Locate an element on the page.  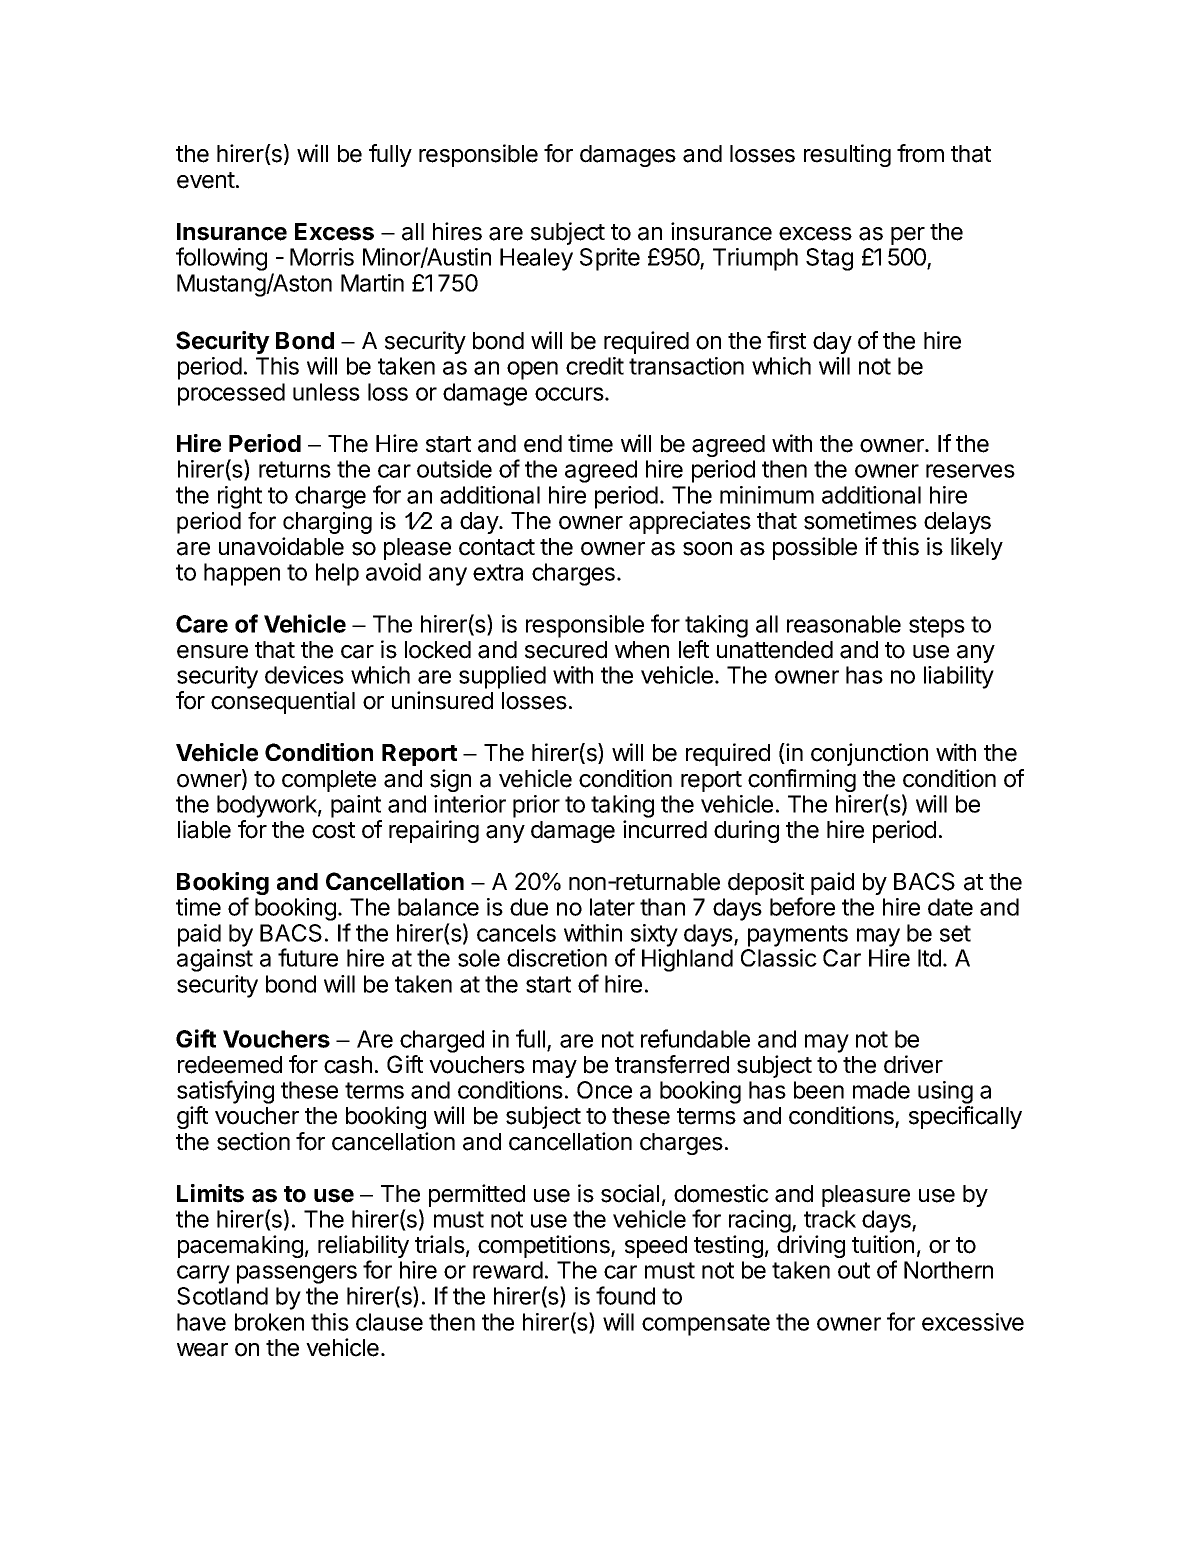
possible is located at coordinates (815, 548).
